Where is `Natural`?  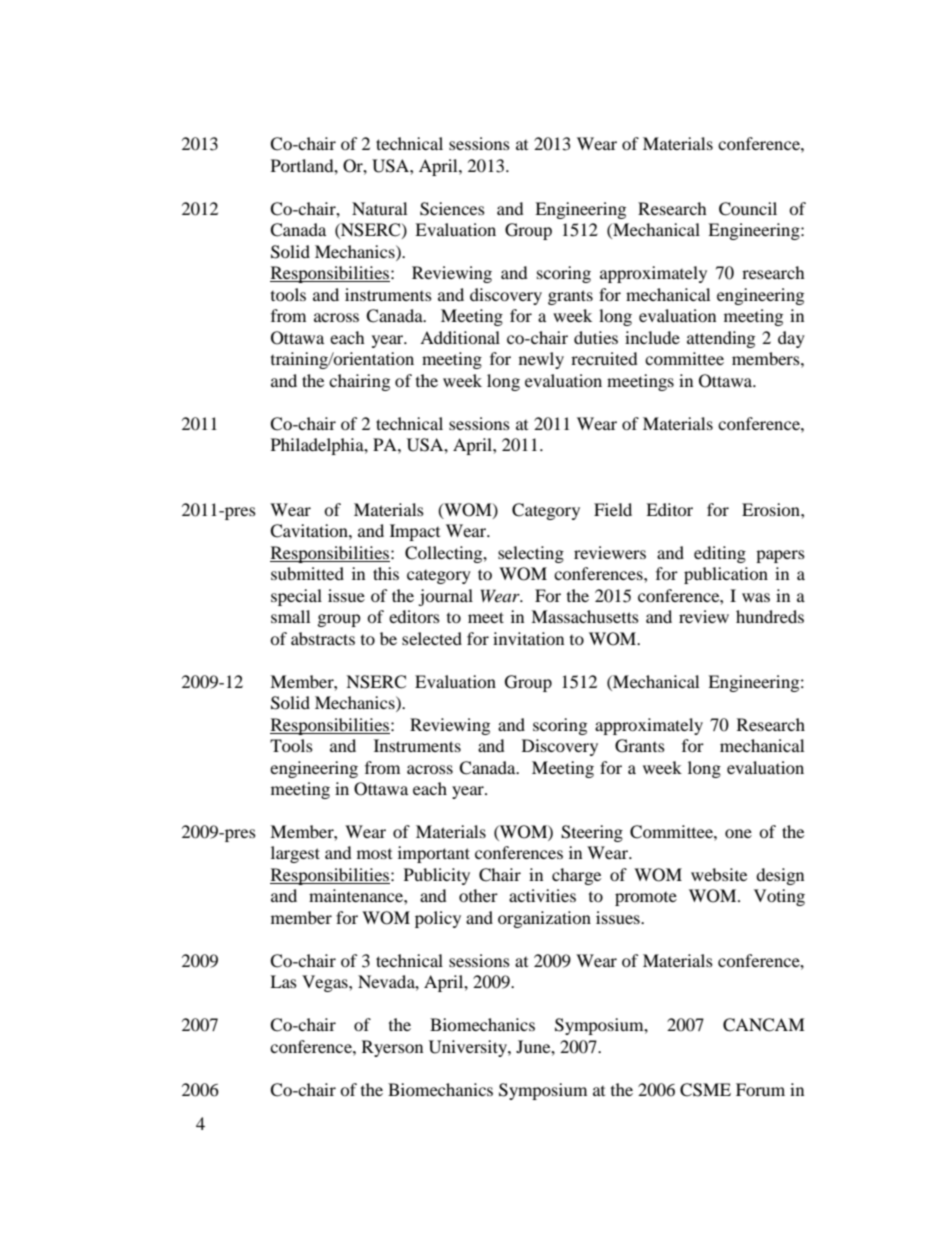
Natural is located at coordinates (379, 208).
